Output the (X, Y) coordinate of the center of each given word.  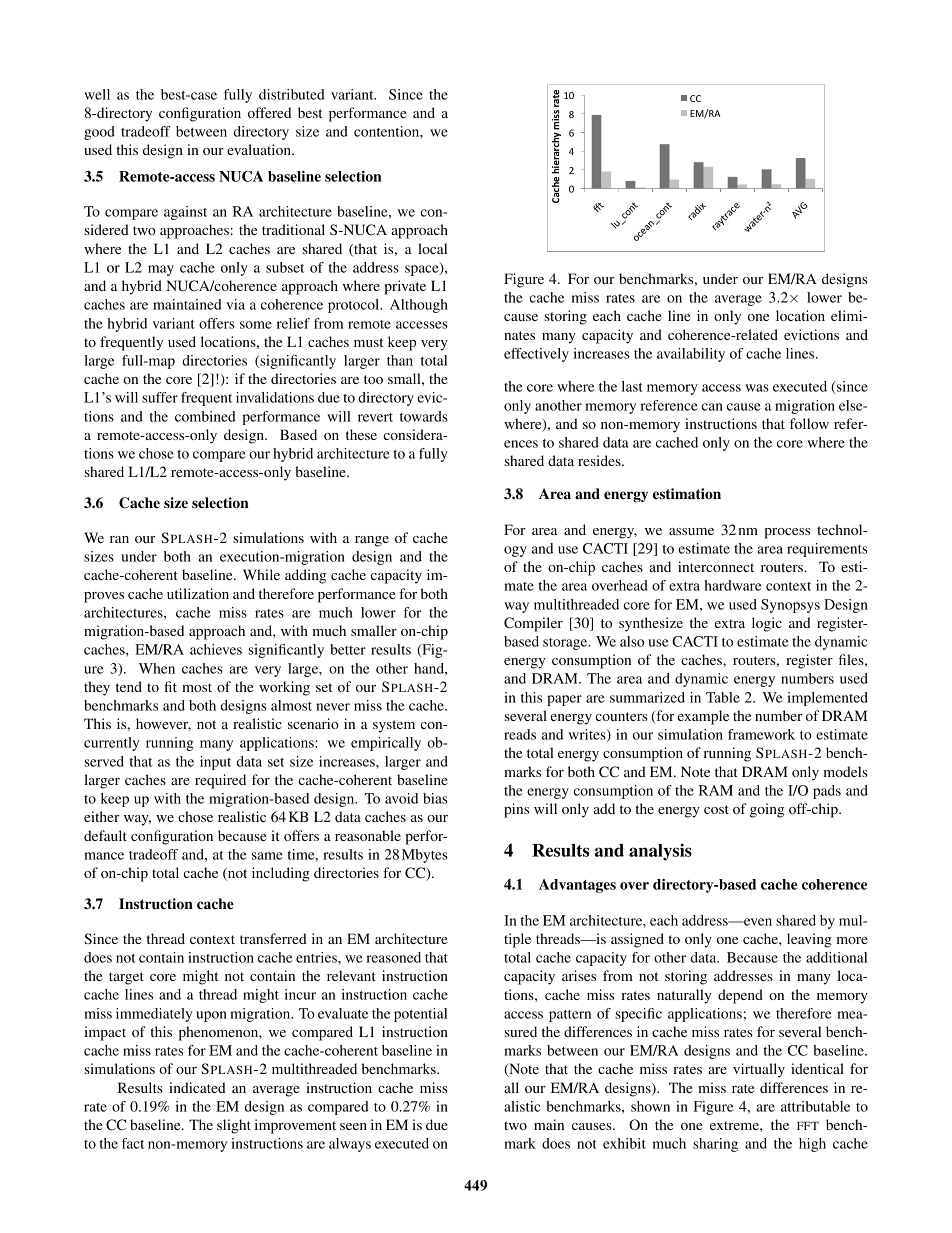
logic (767, 624)
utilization (198, 593)
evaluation (260, 149)
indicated (197, 1087)
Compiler (533, 624)
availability (691, 355)
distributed (292, 94)
